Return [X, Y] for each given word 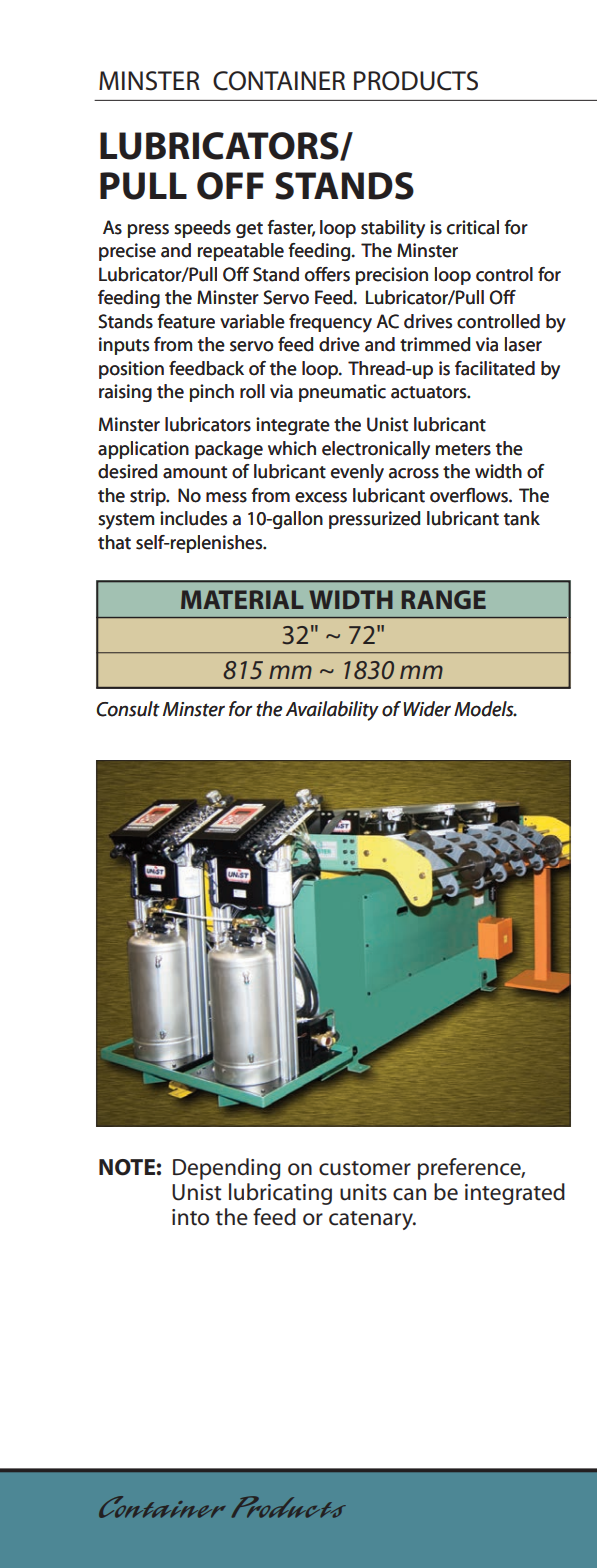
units [363, 1192]
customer [365, 1168]
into [190, 1217]
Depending [227, 1169]
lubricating [280, 1194]
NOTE [127, 1167]
